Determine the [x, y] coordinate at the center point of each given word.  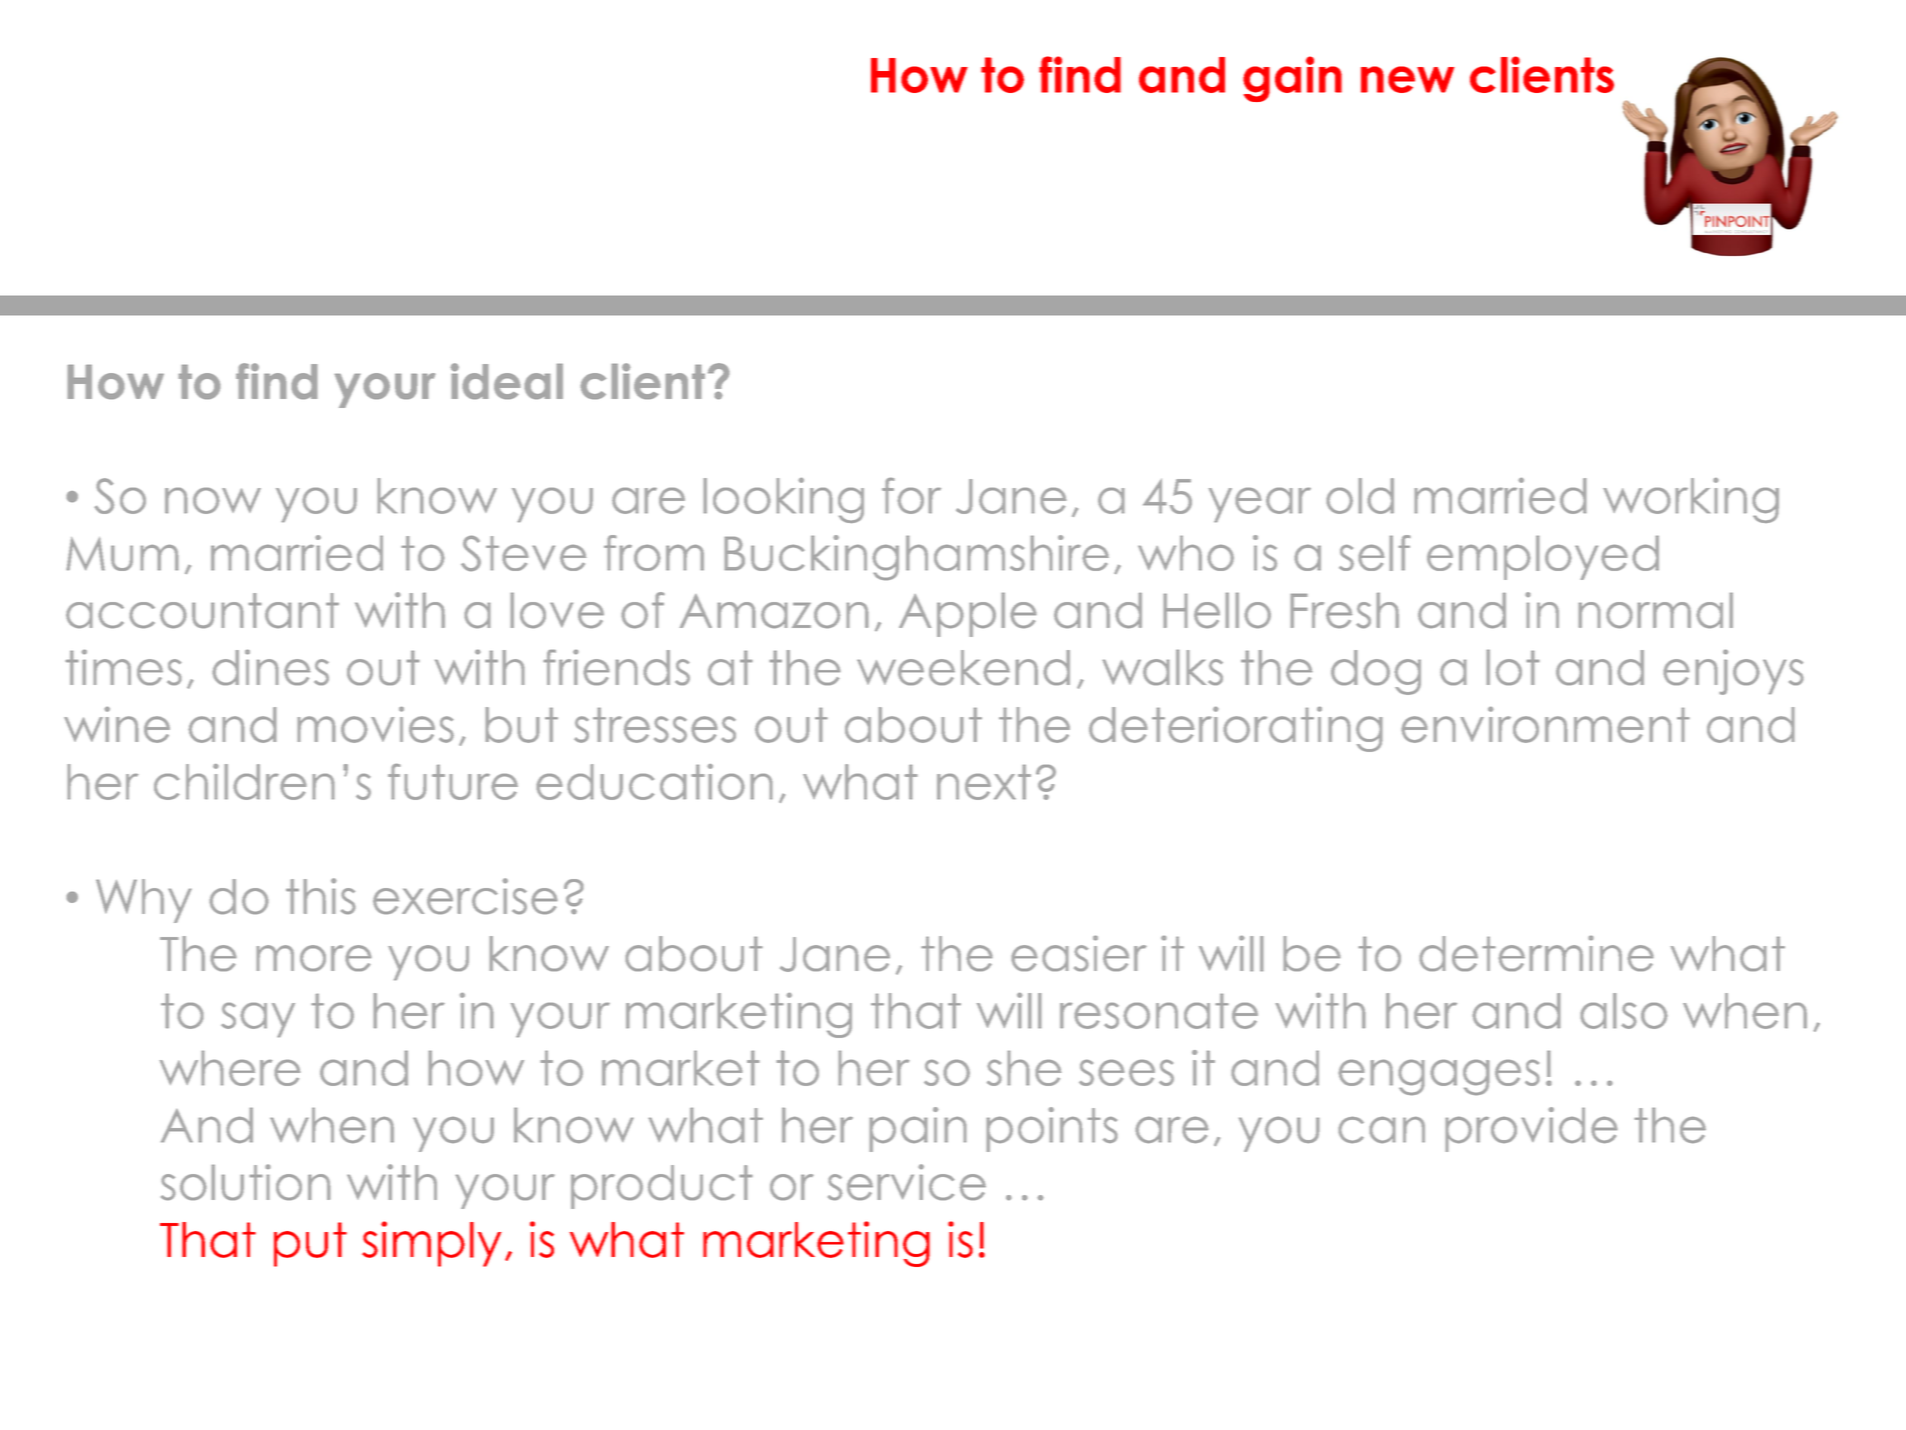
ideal [507, 381]
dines [271, 667]
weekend [963, 667]
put [310, 1244]
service [907, 1182]
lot [1512, 667]
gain [1292, 79]
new [1407, 79]
